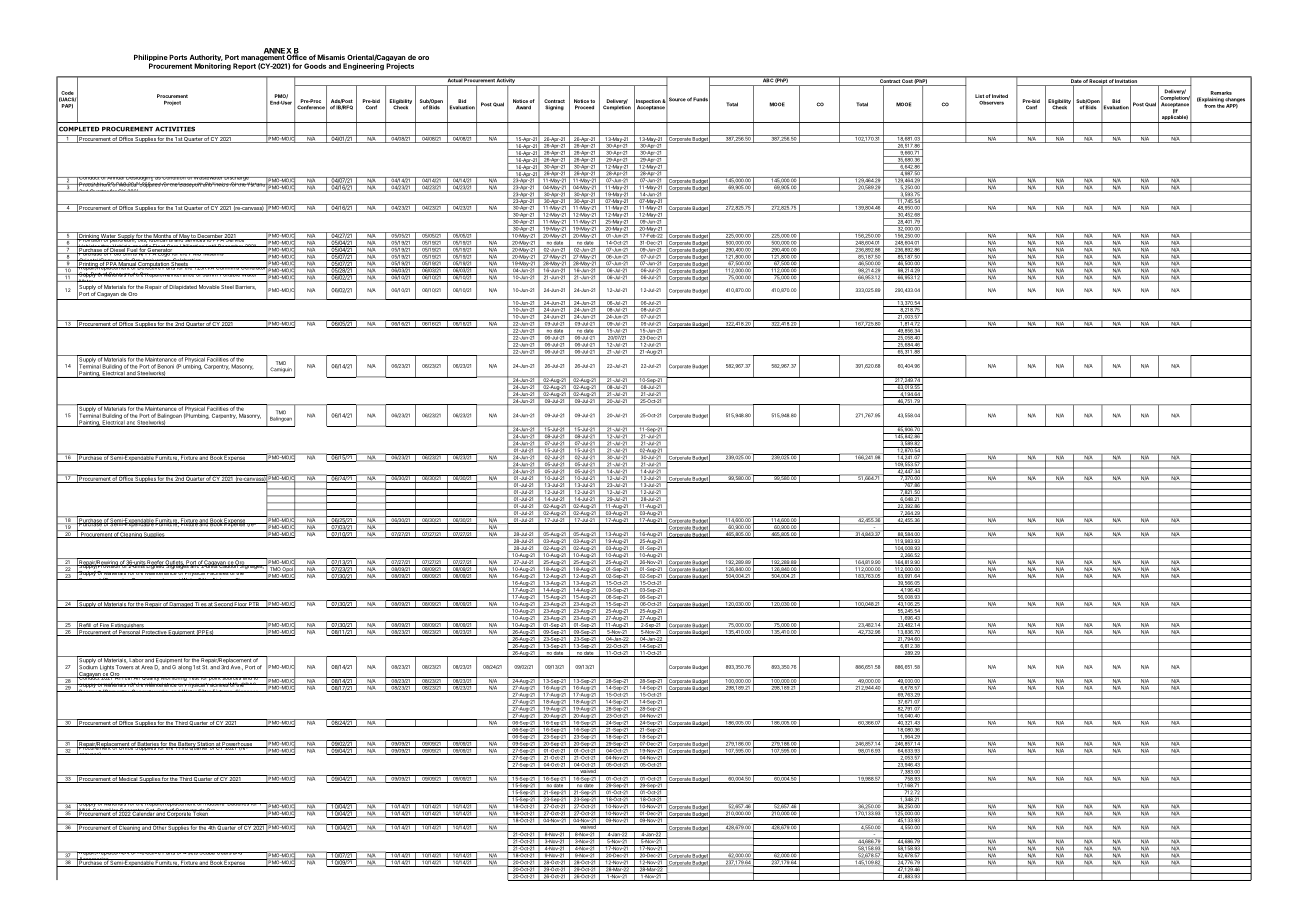 Image resolution: width=1308 pixels, height=924 pixels. I want to click on Barriers, so click(245, 287).
